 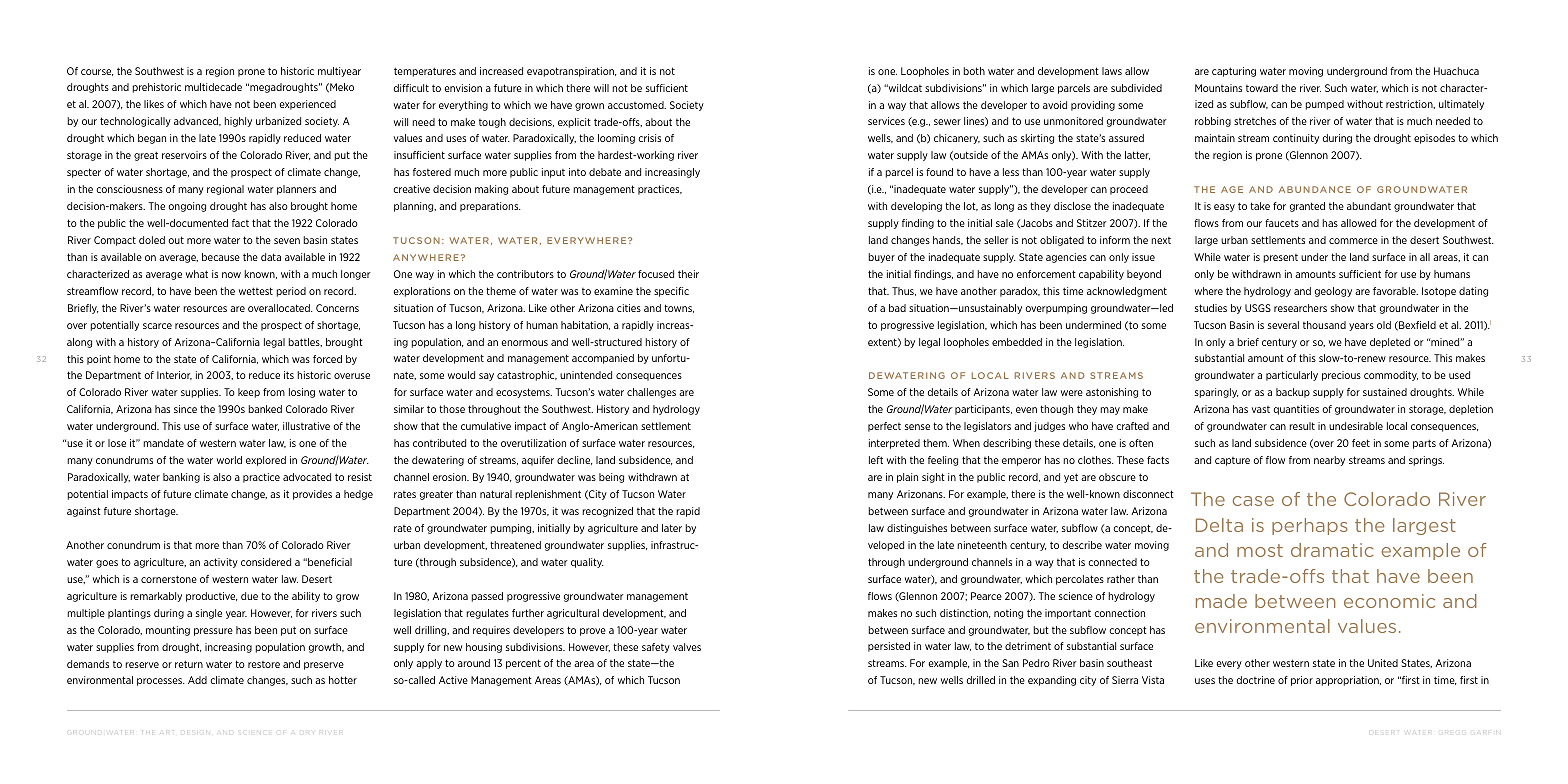 What do you see at coordinates (1292, 376) in the page?
I see `particularly` at bounding box center [1292, 376].
